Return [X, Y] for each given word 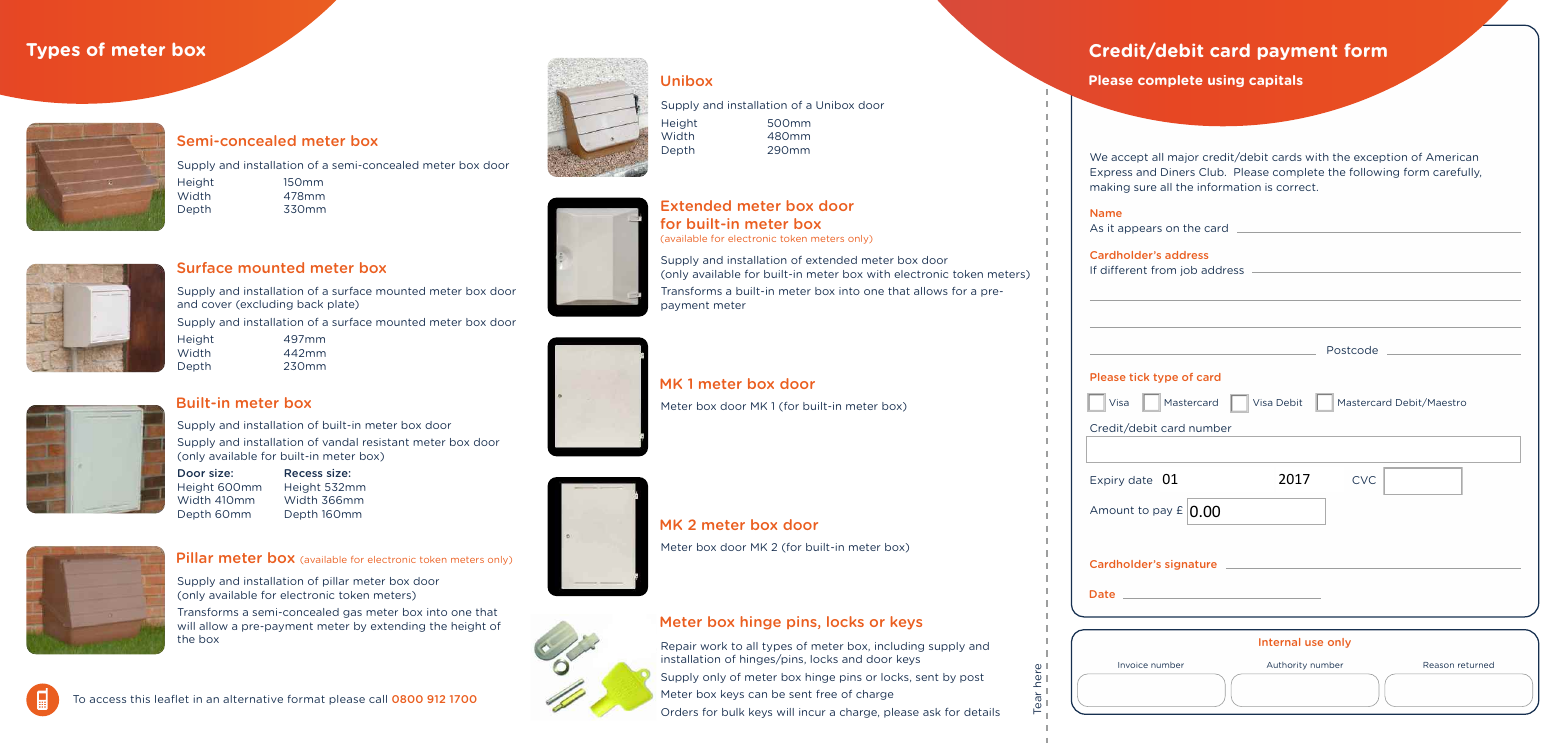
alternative [253, 699]
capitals [1276, 81]
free [826, 694]
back [310, 304]
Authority [1287, 666]
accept [1129, 158]
